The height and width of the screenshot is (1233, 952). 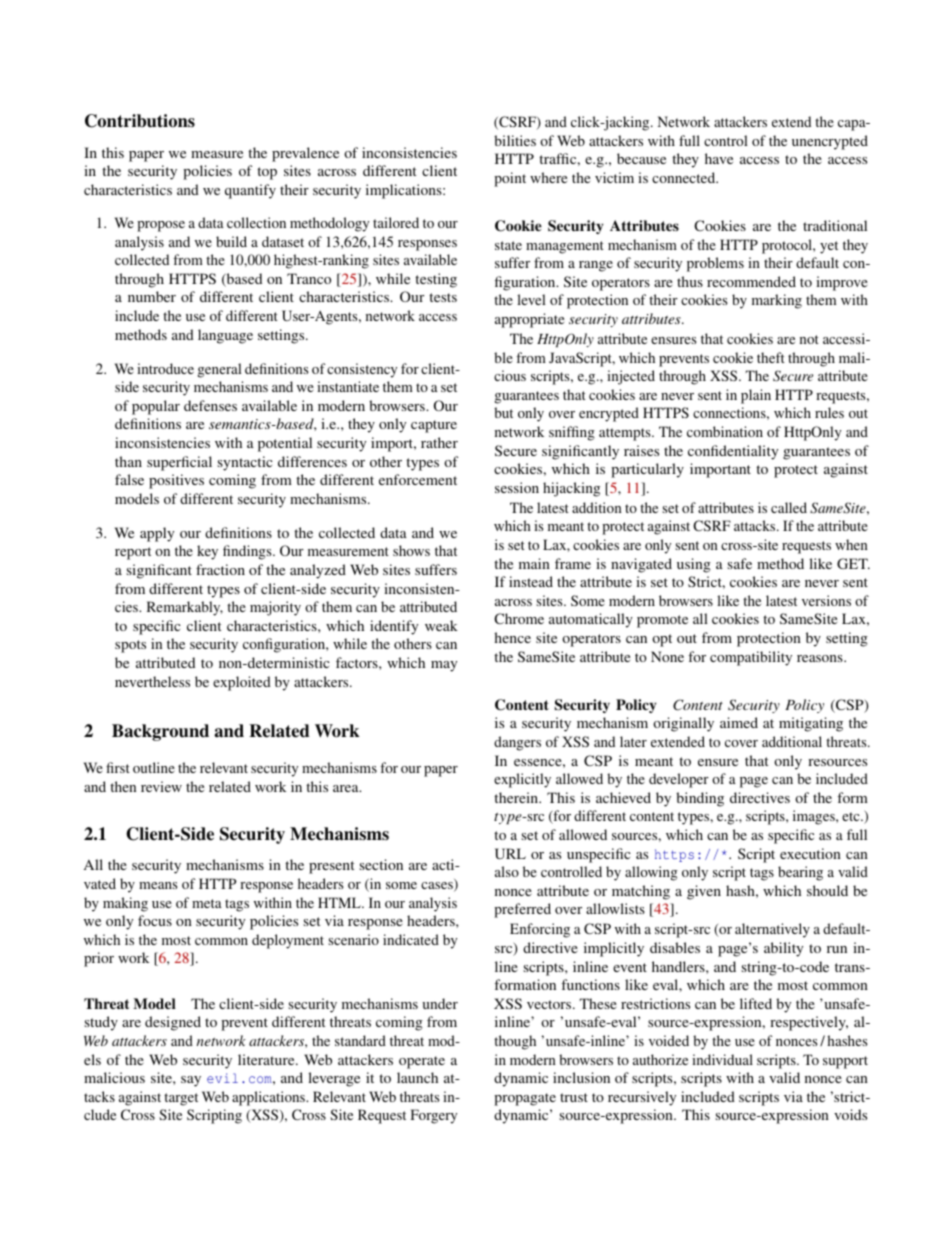 What do you see at coordinates (751, 658) in the screenshot?
I see `compatibility` at bounding box center [751, 658].
